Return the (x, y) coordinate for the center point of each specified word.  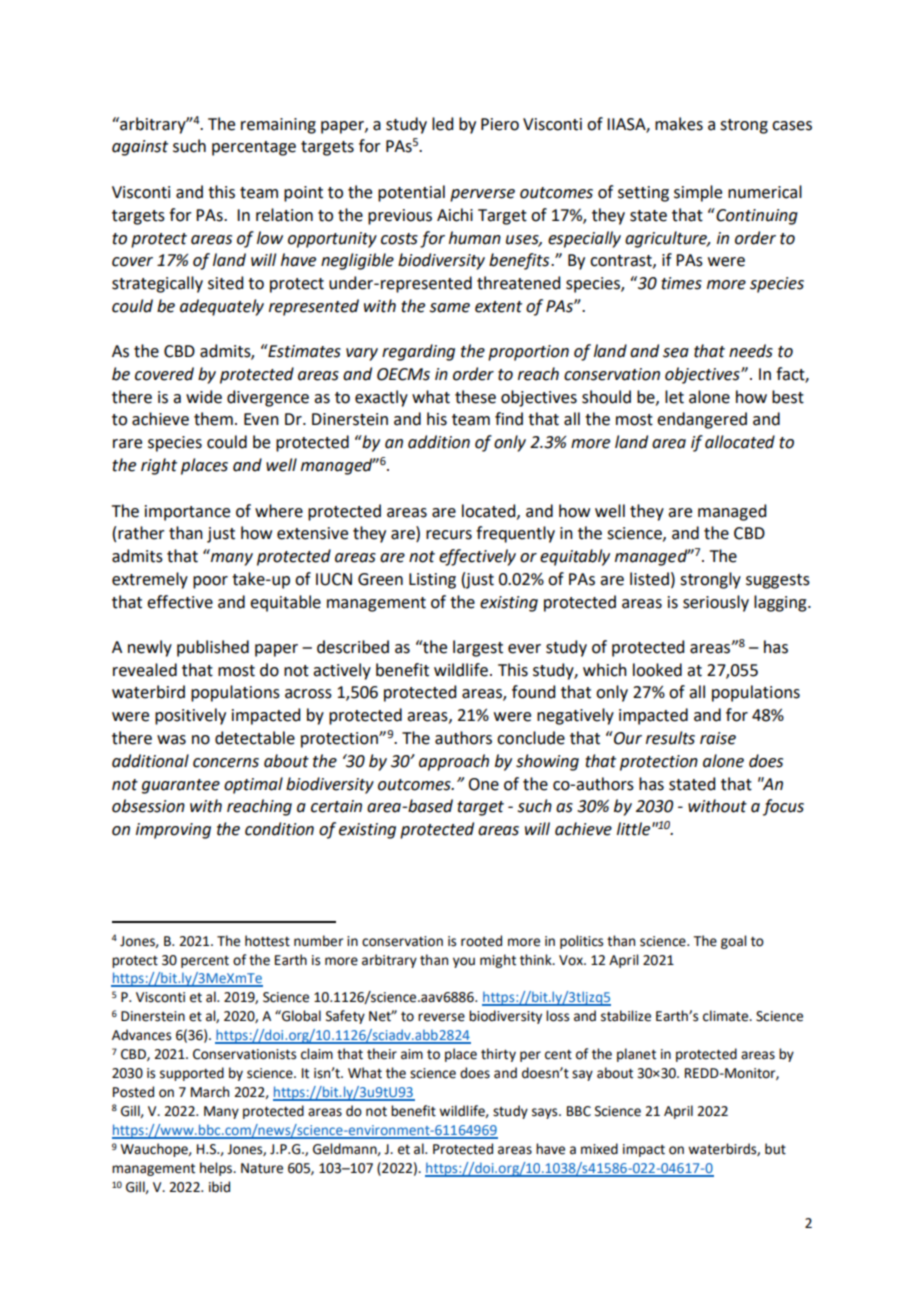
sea (676, 353)
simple (698, 193)
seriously (716, 603)
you (464, 962)
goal (733, 942)
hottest (267, 941)
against (140, 148)
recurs (449, 535)
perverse (482, 195)
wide (204, 397)
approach (454, 762)
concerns (226, 763)
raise (718, 738)
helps (217, 1169)
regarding (418, 352)
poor (210, 582)
